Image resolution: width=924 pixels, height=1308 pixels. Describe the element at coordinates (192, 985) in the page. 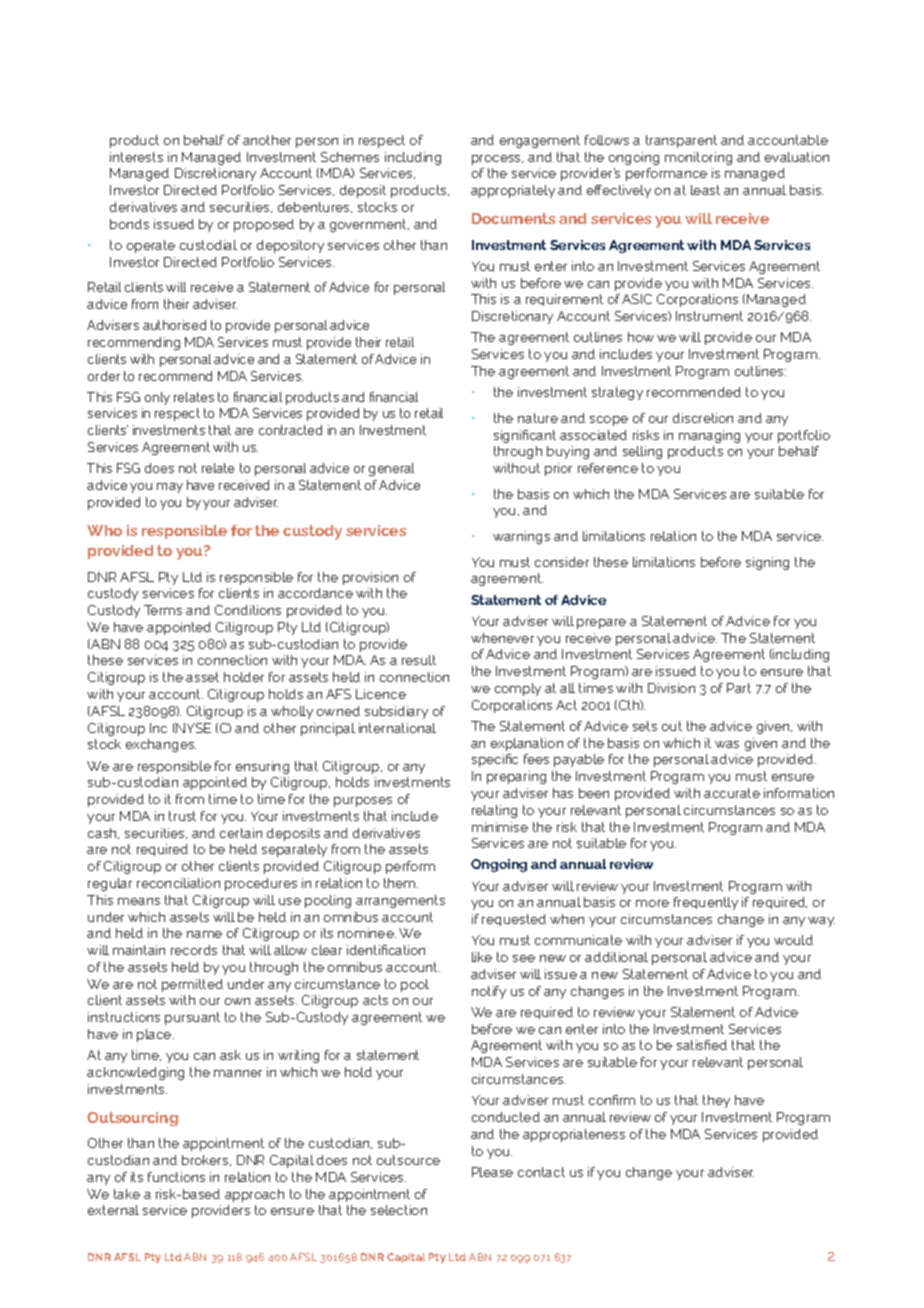

I see `permitted` at that location.
